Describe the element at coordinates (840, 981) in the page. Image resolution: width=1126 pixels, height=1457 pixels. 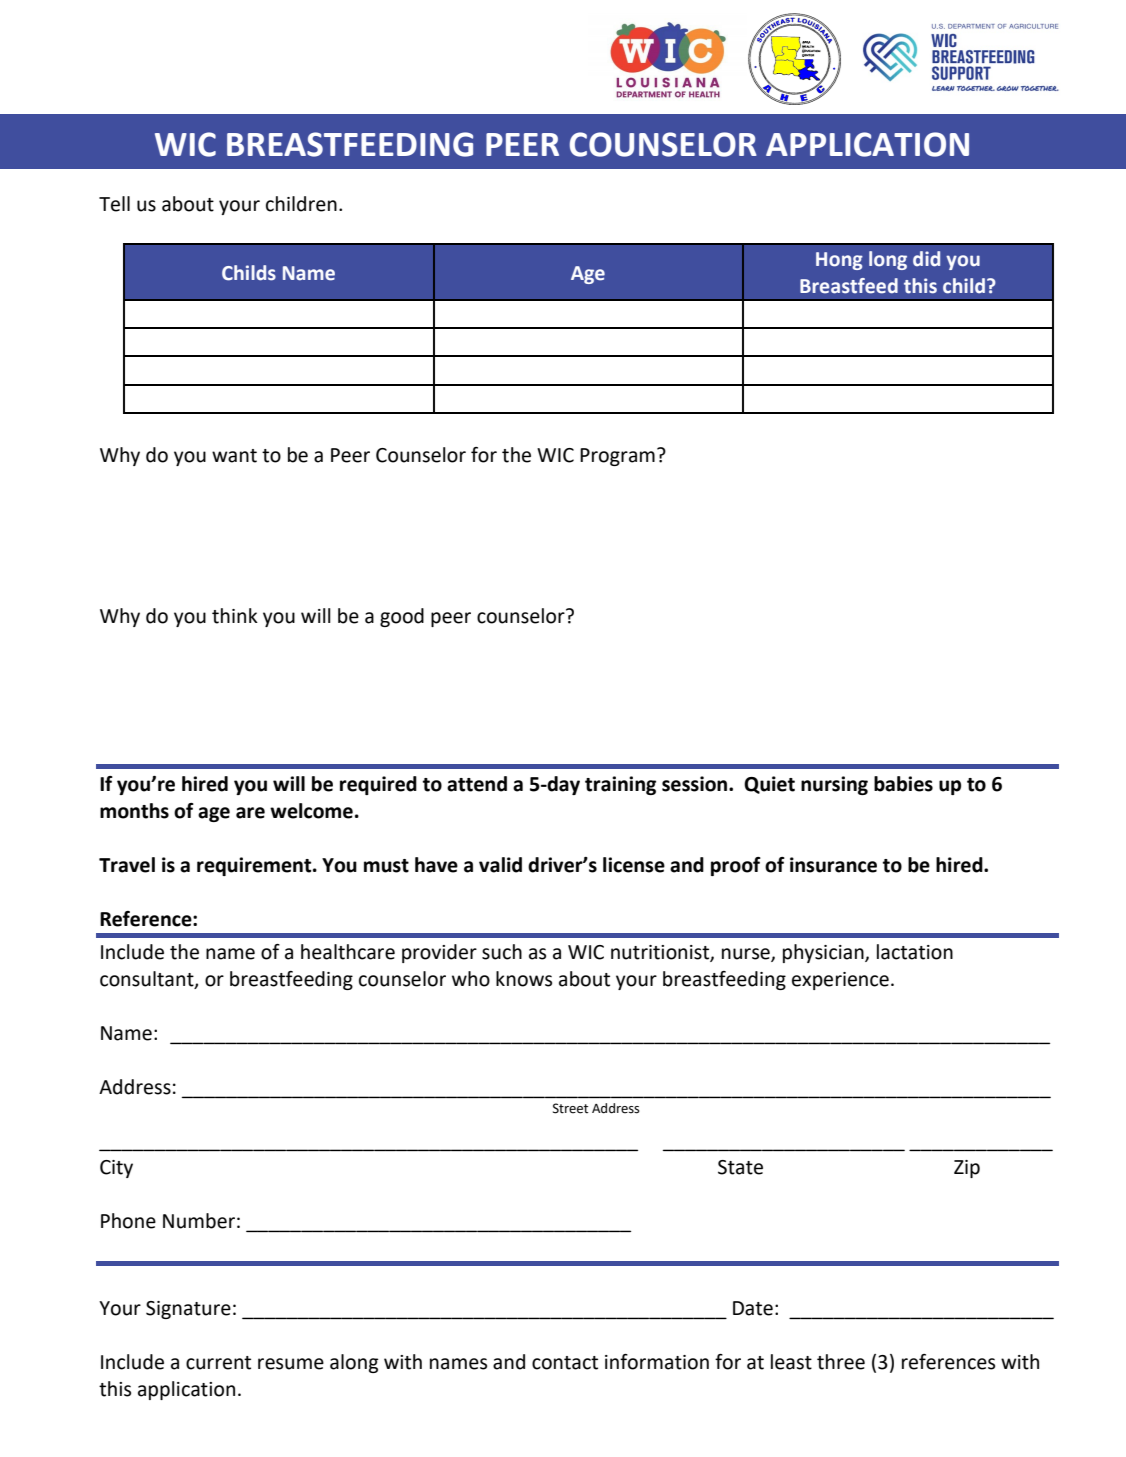
I see `experience` at that location.
